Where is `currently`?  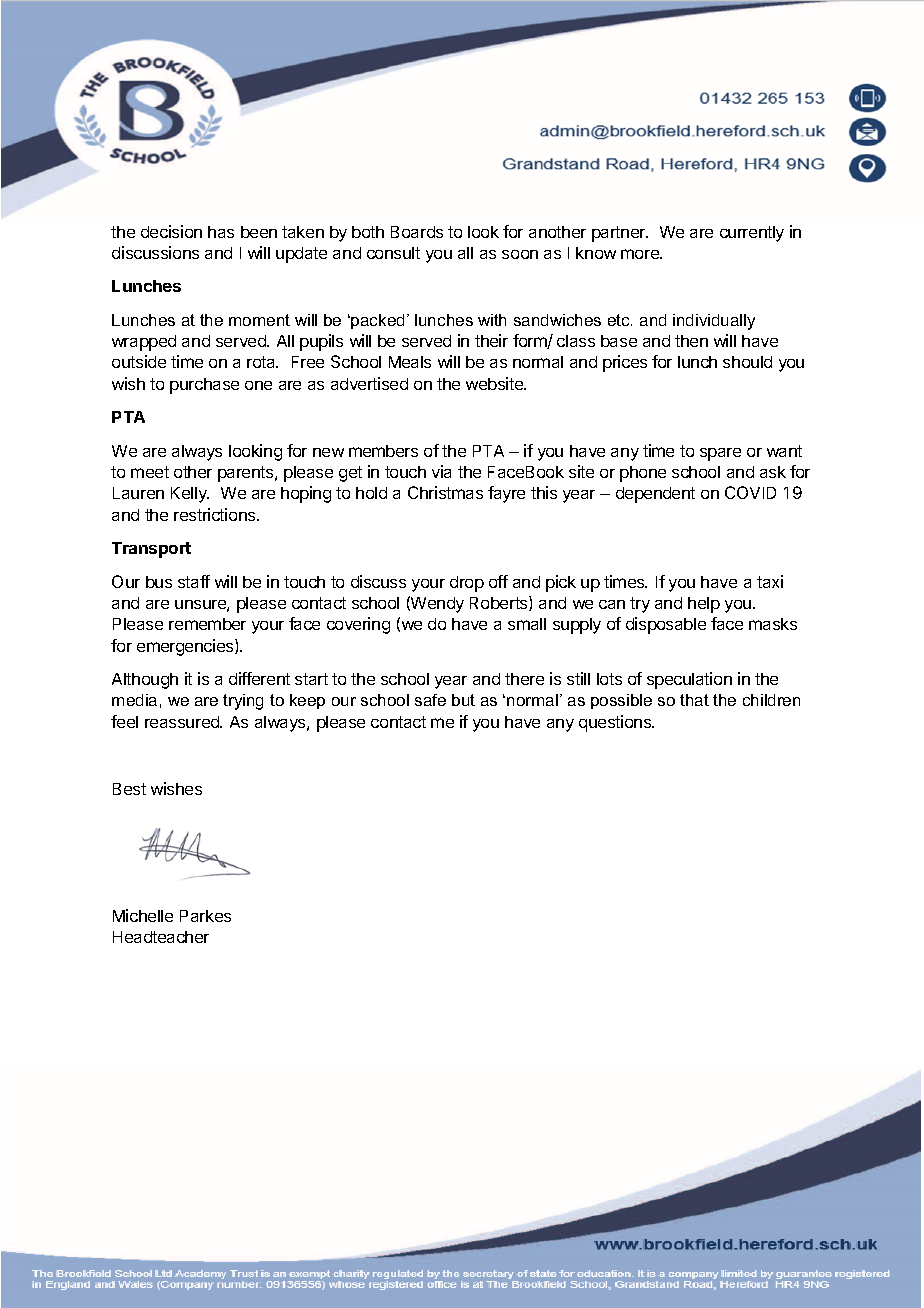 currently is located at coordinates (752, 234).
